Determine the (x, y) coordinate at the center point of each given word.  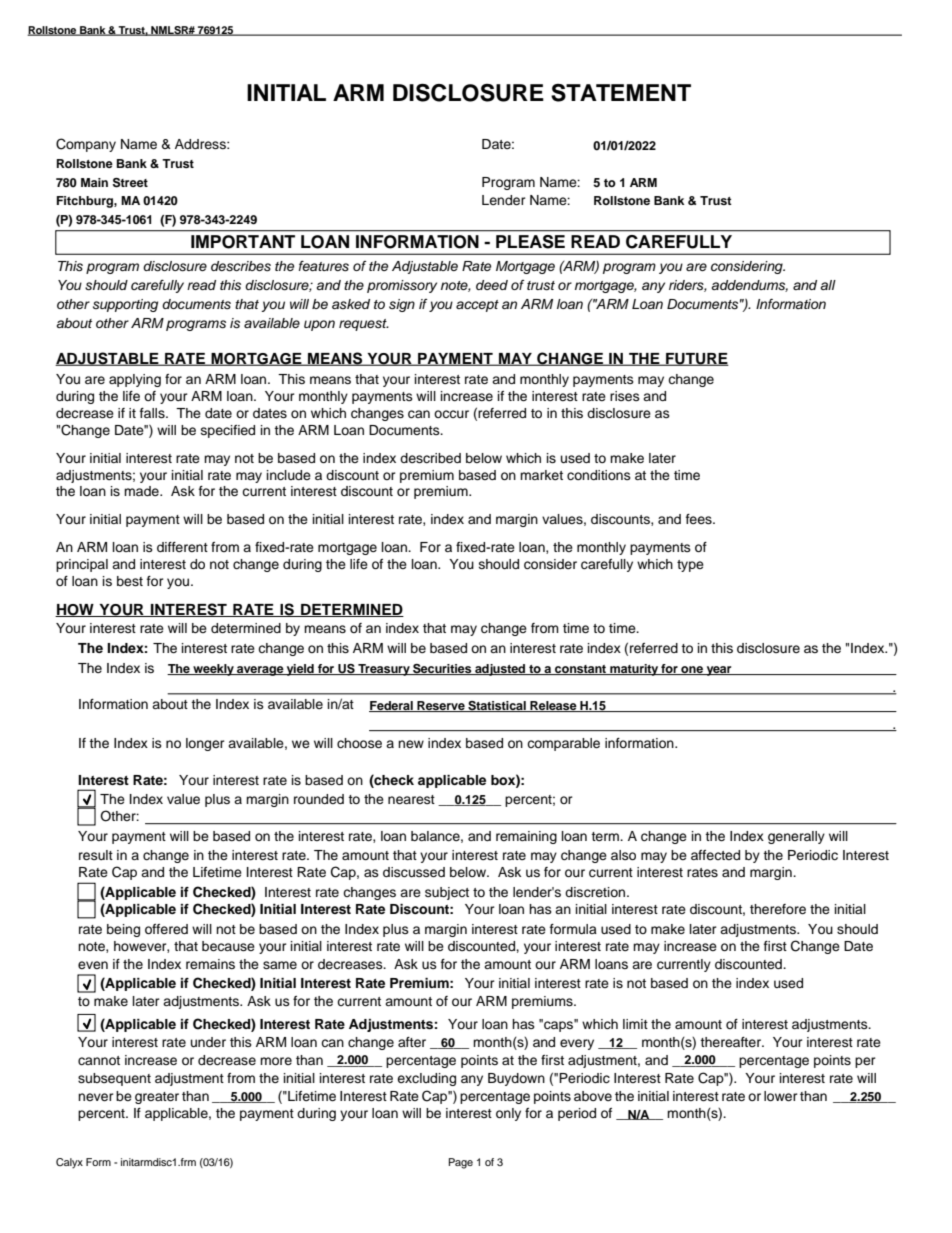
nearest (411, 799)
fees (700, 519)
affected (715, 855)
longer (205, 744)
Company (86, 145)
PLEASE (530, 242)
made (142, 491)
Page (461, 1163)
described (430, 458)
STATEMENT (621, 93)
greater (157, 1098)
